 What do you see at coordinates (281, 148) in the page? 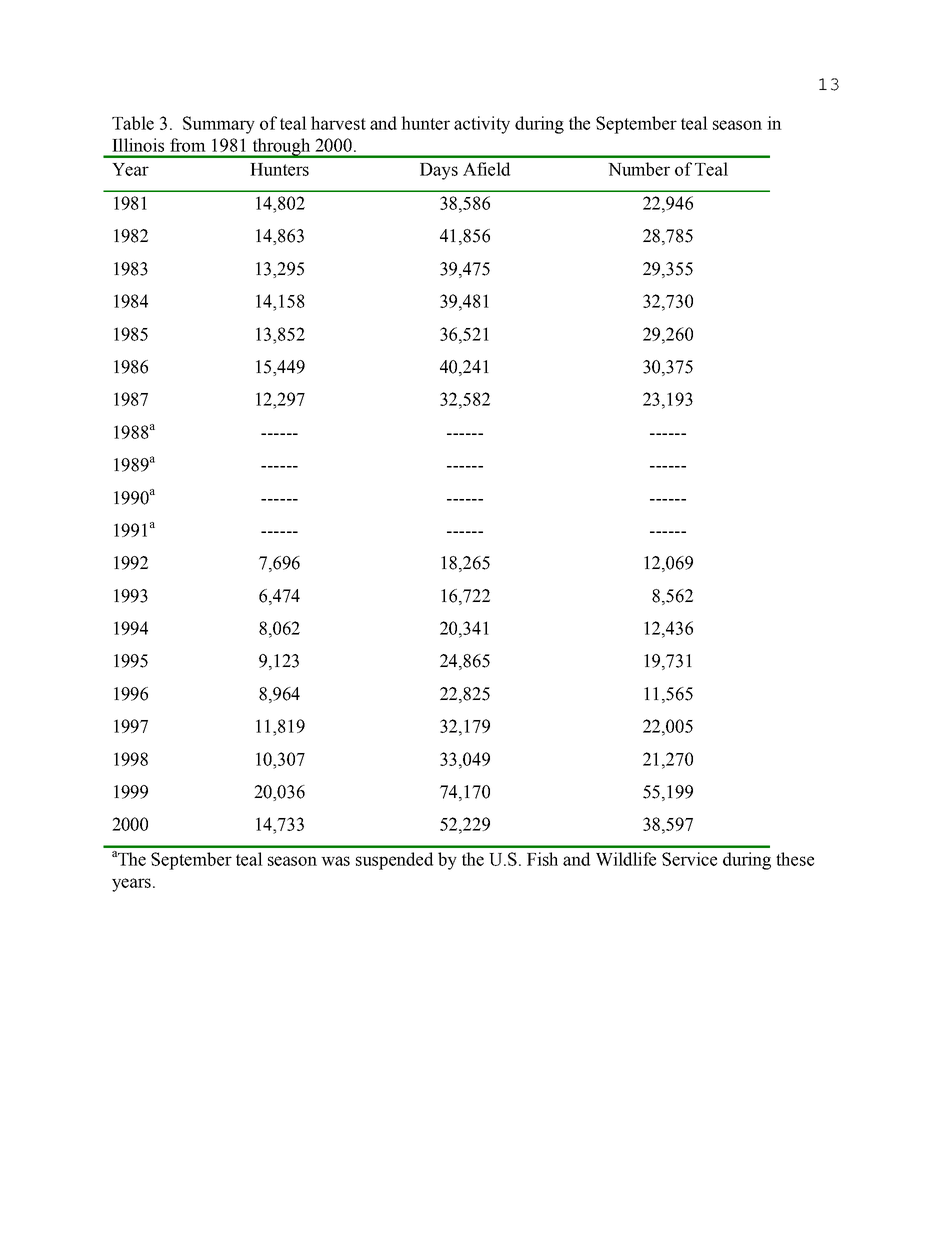
I see `through` at bounding box center [281, 148].
